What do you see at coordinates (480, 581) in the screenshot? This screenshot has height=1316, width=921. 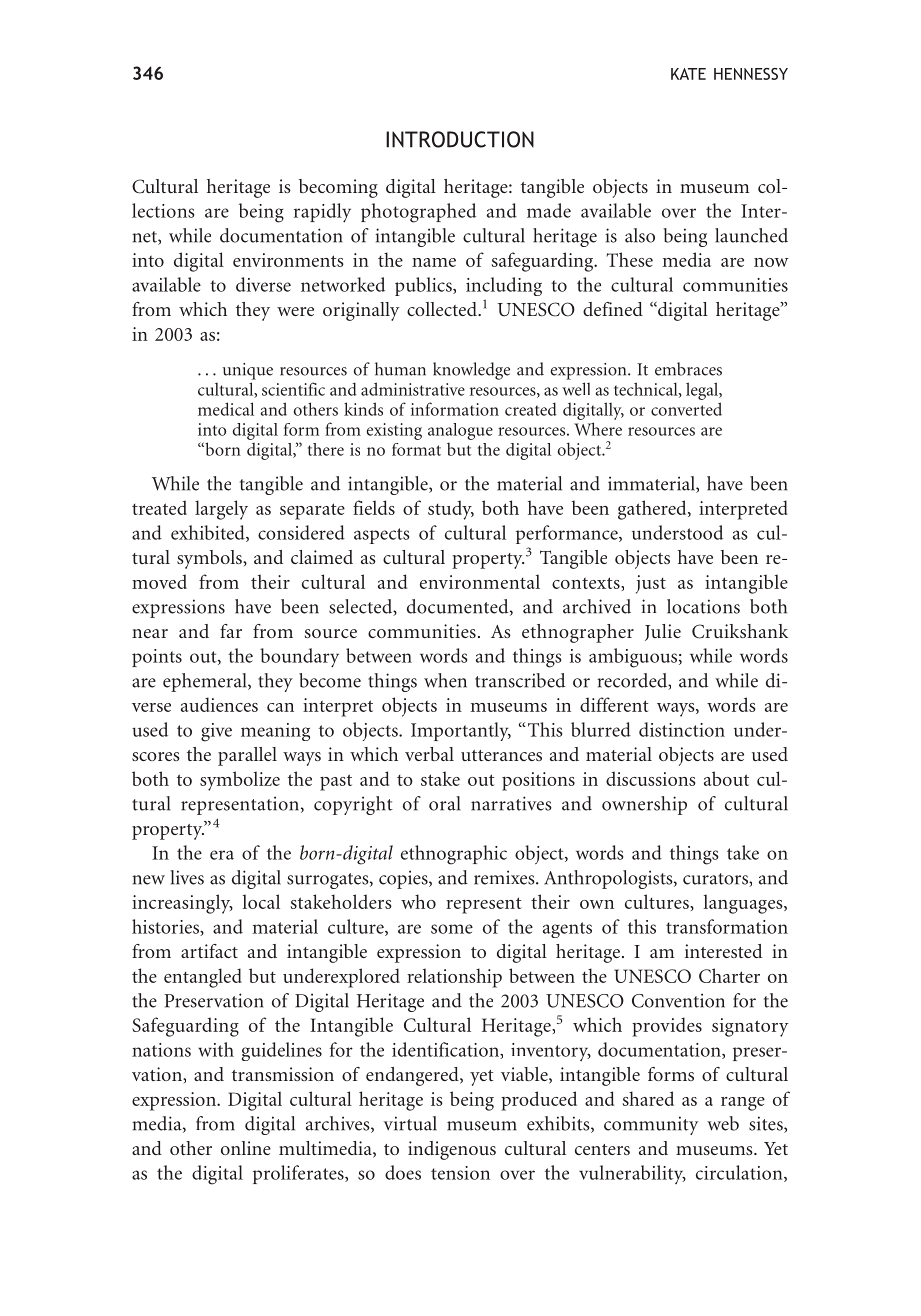 I see `environmental` at bounding box center [480, 581].
